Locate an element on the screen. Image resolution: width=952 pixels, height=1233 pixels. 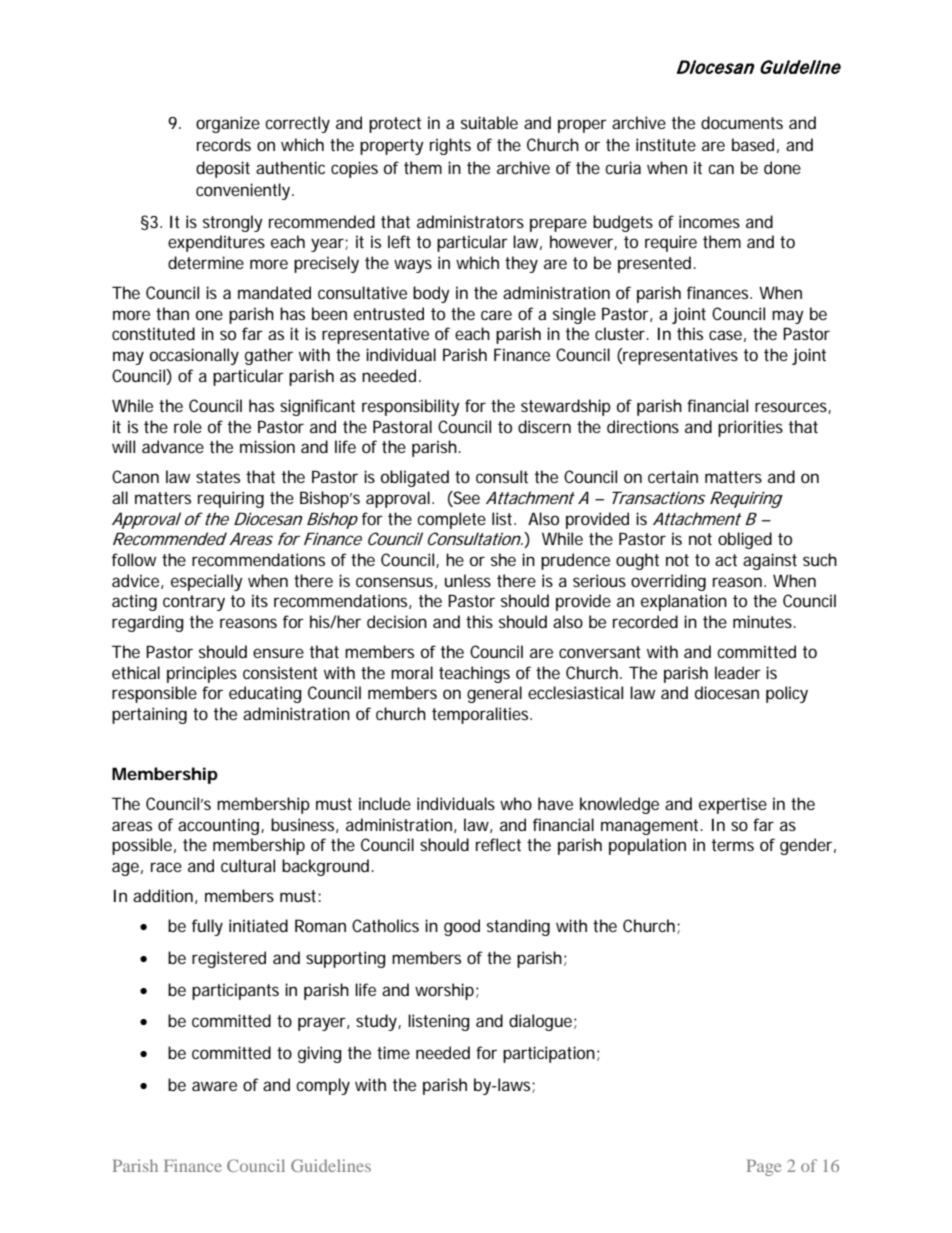
principles is located at coordinates (202, 674).
